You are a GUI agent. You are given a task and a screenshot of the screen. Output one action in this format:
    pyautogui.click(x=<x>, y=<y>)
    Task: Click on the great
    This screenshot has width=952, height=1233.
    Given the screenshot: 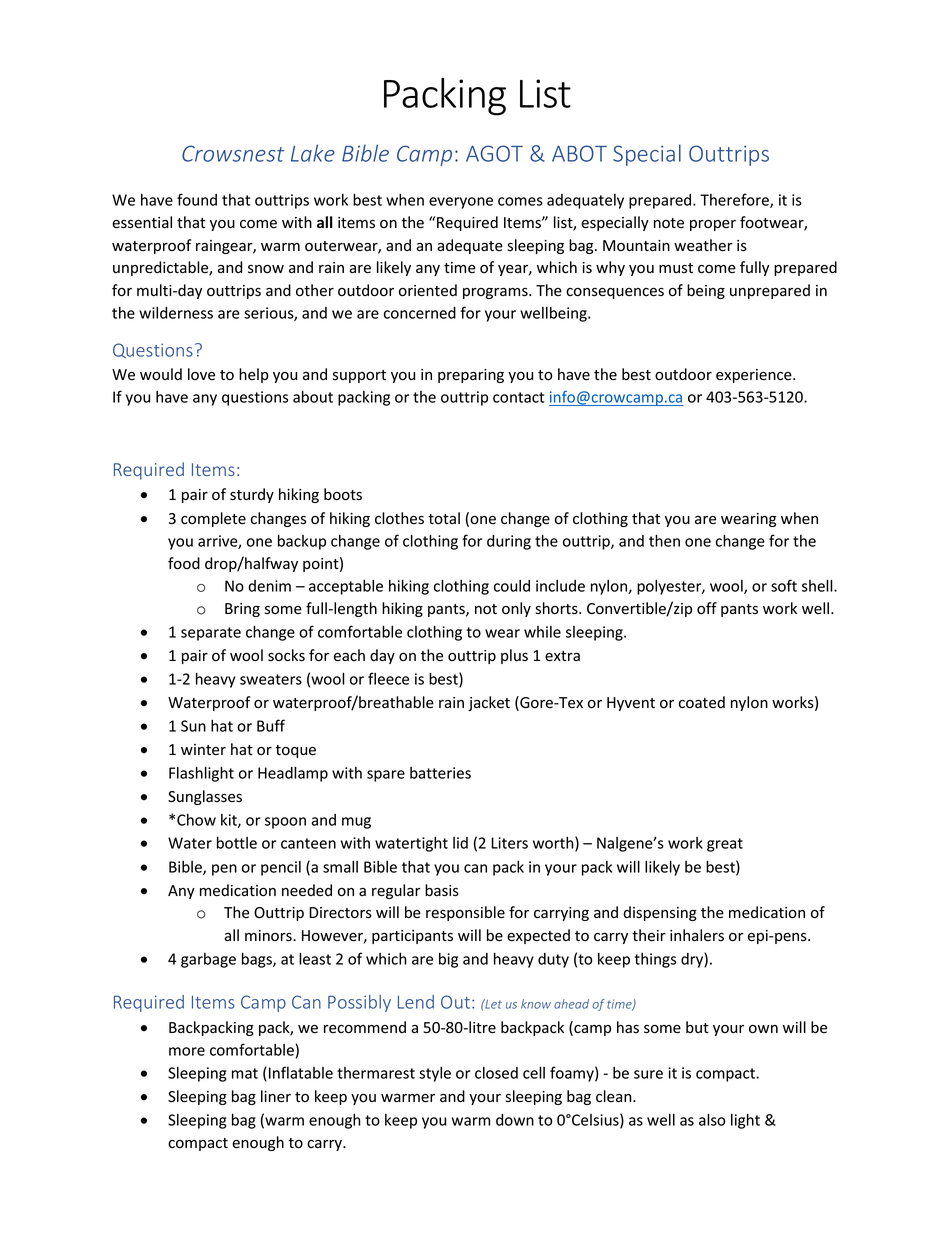 What is the action you would take?
    pyautogui.click(x=725, y=845)
